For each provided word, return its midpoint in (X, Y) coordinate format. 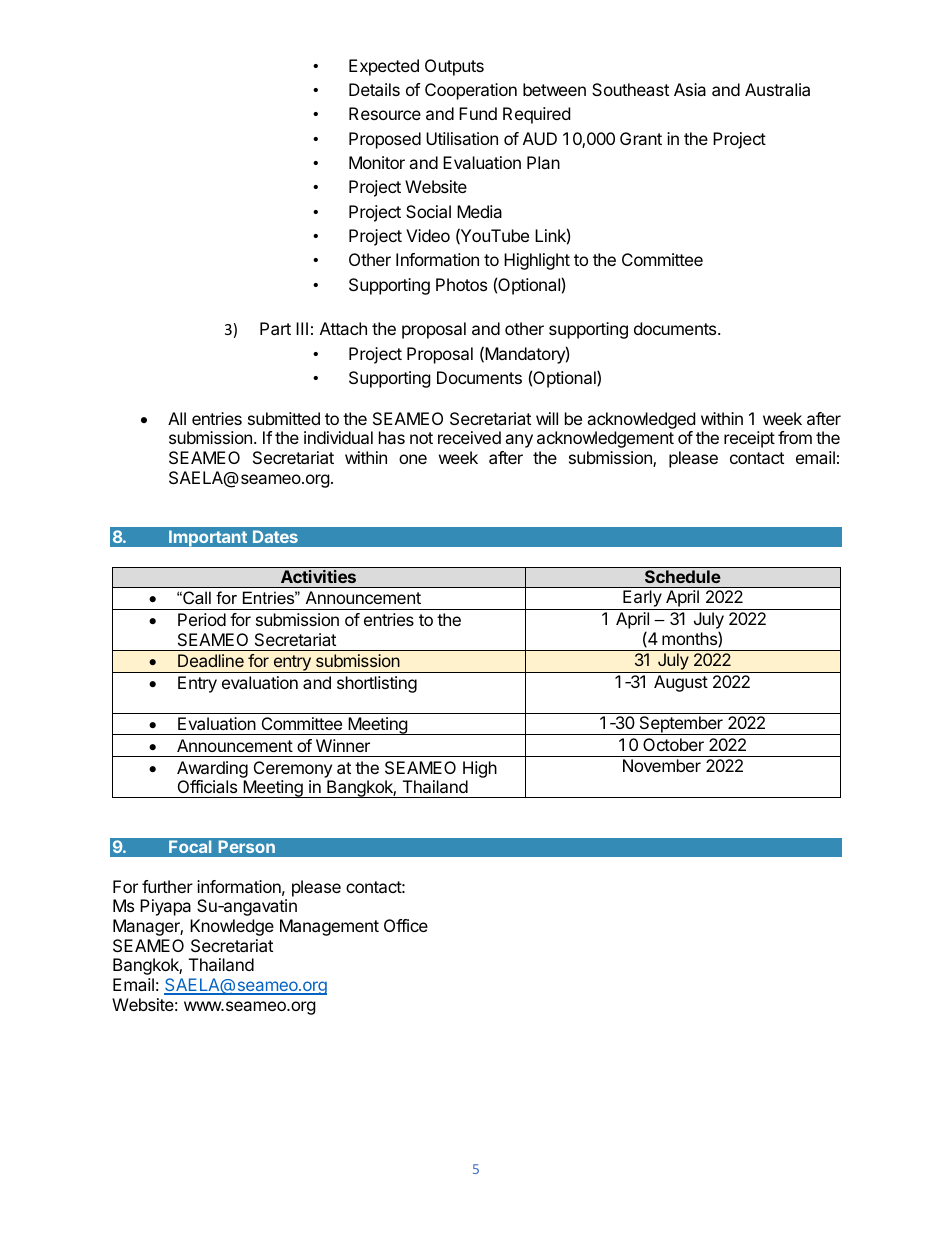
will (547, 418)
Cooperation (471, 91)
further (167, 886)
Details (374, 89)
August (681, 683)
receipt (749, 439)
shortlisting (377, 684)
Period (202, 619)
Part (275, 328)
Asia (690, 89)
